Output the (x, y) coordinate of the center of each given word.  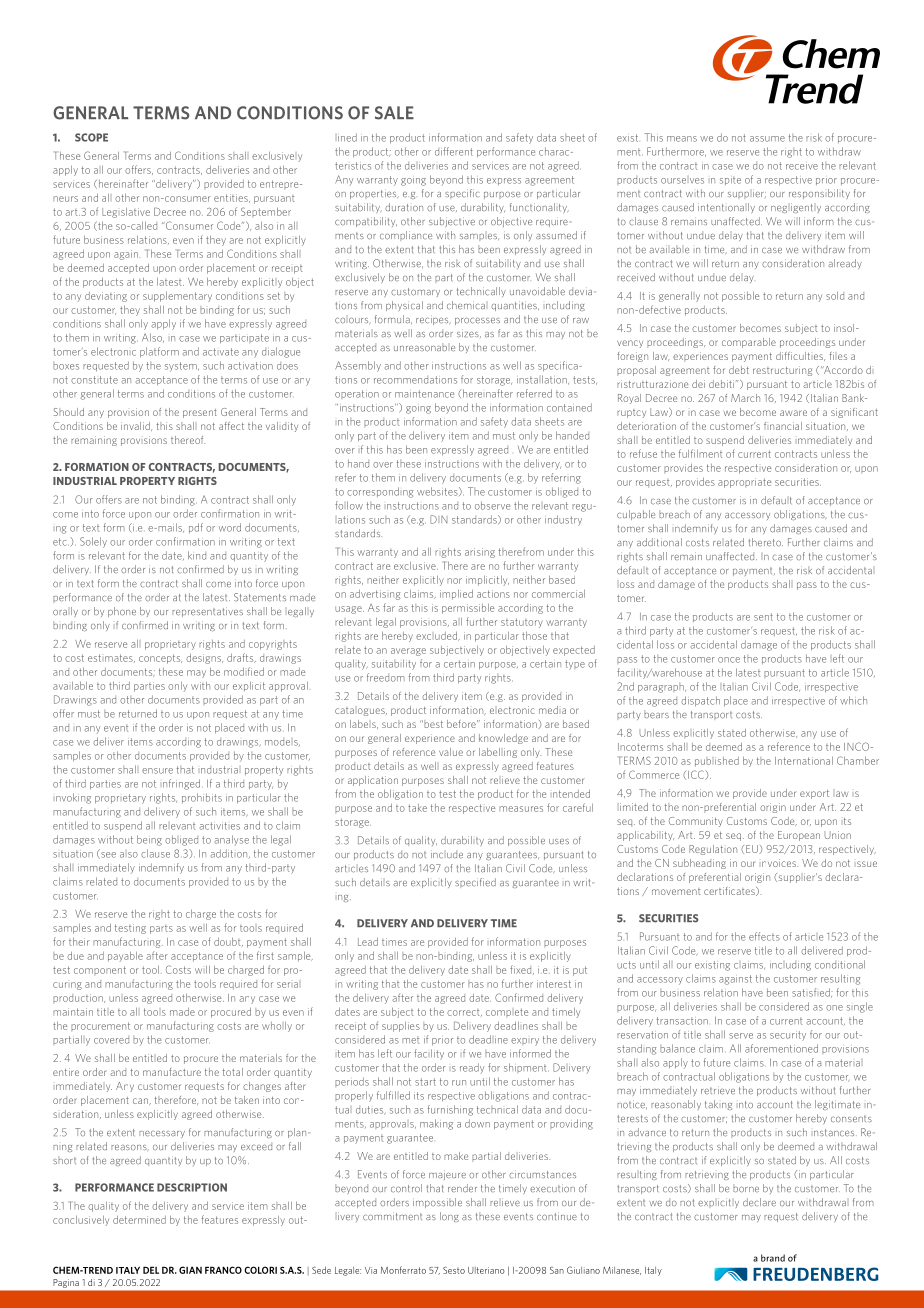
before (462, 724)
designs (204, 659)
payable (125, 957)
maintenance (424, 394)
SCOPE (91, 137)
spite (730, 180)
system (182, 367)
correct (464, 1012)
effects (764, 936)
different (454, 151)
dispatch (700, 701)
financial (783, 426)
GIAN (190, 1270)
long (449, 1217)
